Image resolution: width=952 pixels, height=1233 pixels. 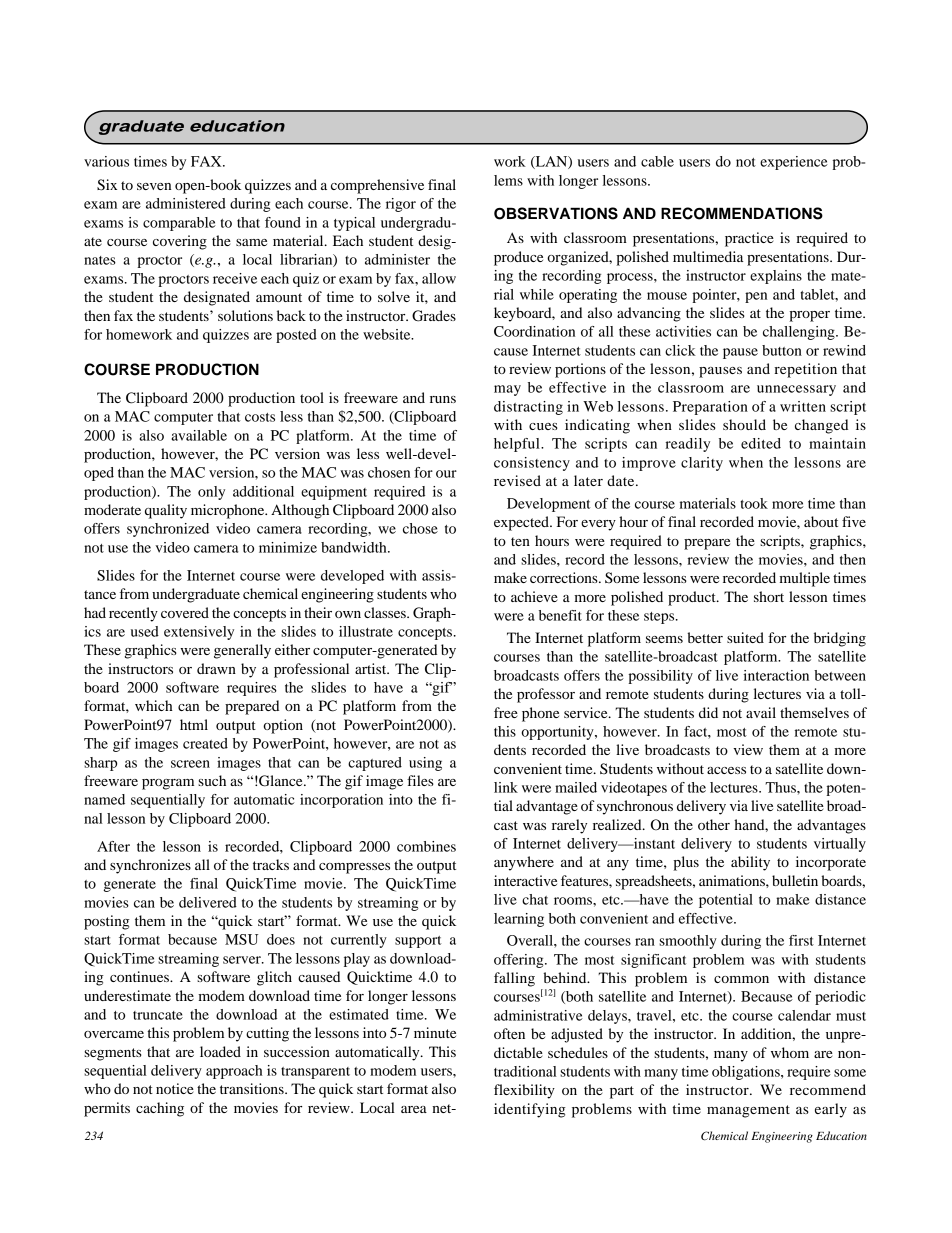 What do you see at coordinates (260, 417) in the document?
I see `costs` at bounding box center [260, 417].
